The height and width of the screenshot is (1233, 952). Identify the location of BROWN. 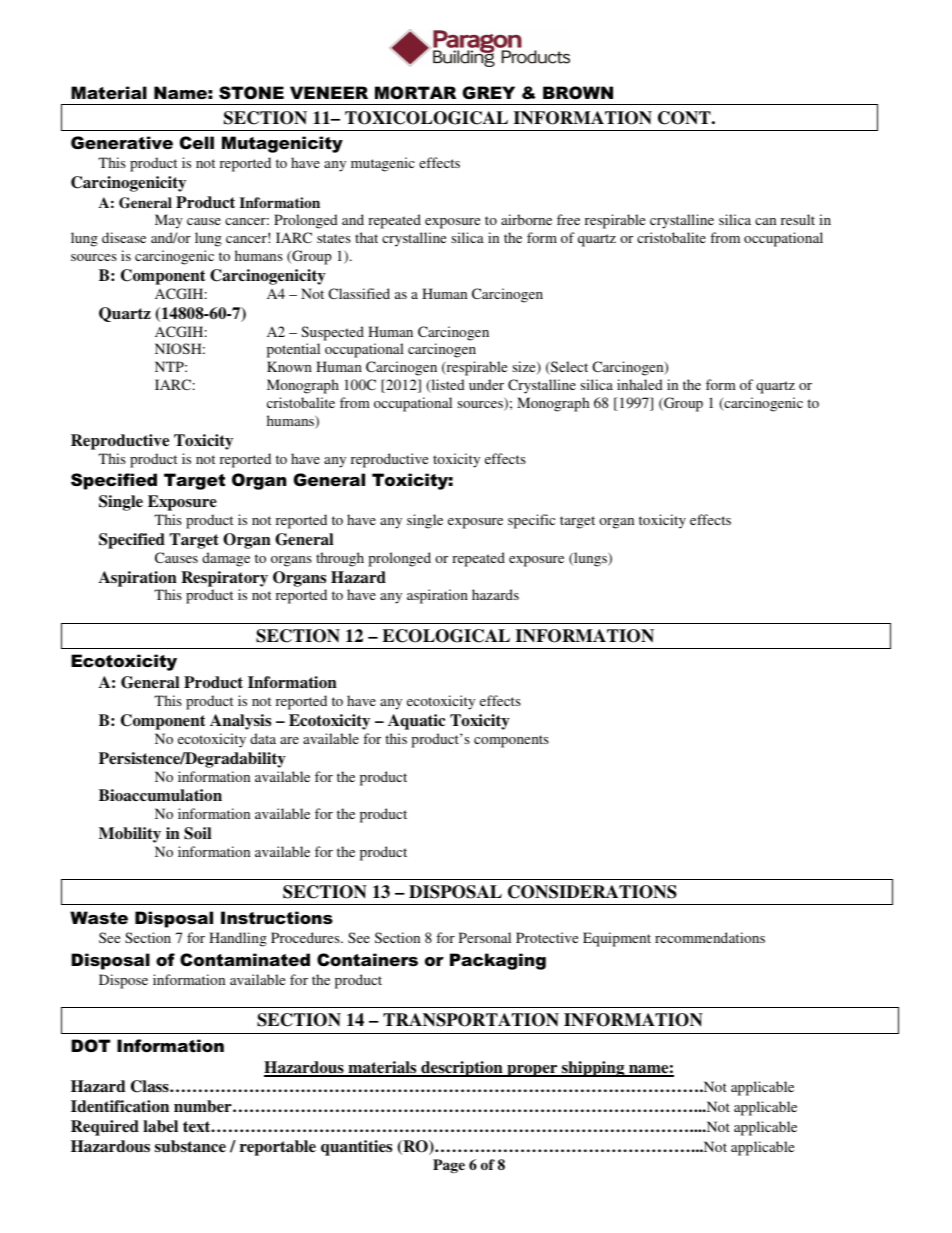
(578, 92).
